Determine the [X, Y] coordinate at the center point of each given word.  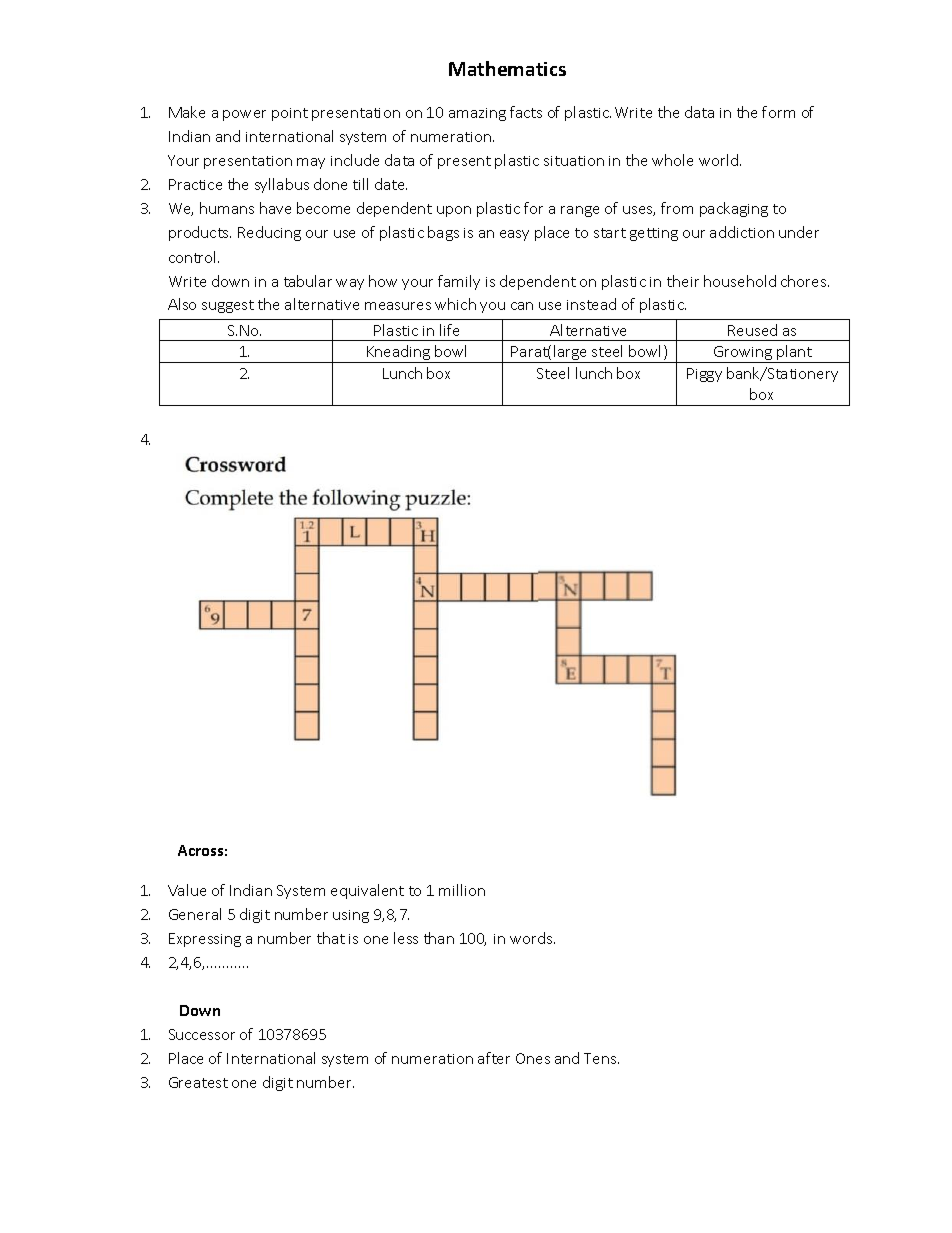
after [494, 1058]
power [244, 115]
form [778, 112]
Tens [601, 1058]
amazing [477, 114]
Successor [202, 1034]
